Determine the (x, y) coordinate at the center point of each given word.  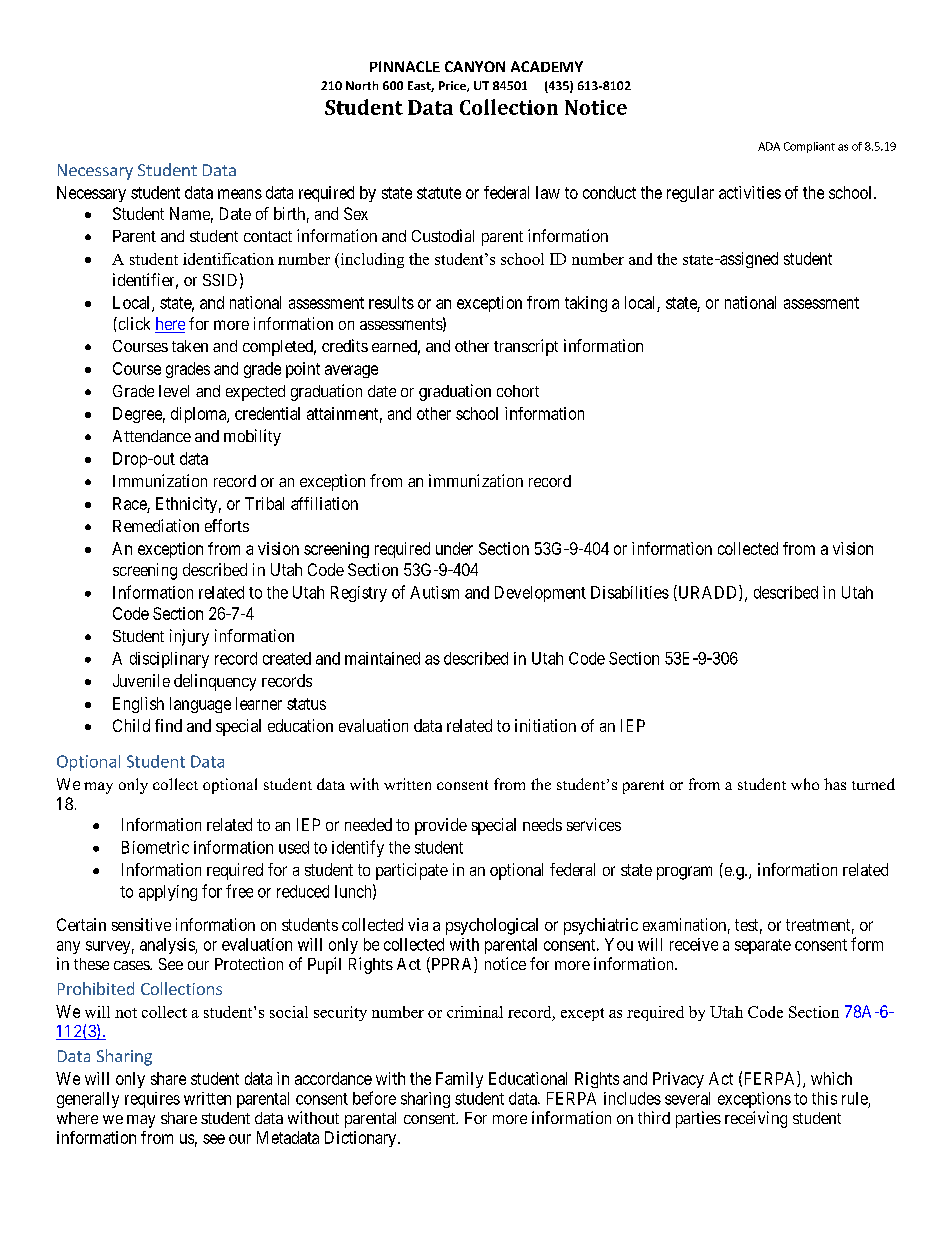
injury (189, 637)
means (240, 194)
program (684, 873)
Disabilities (630, 592)
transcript (526, 347)
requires (152, 1100)
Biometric (155, 847)
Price (453, 86)
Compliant (809, 147)
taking (586, 304)
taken (190, 346)
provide (441, 826)
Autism (434, 592)
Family (459, 1080)
